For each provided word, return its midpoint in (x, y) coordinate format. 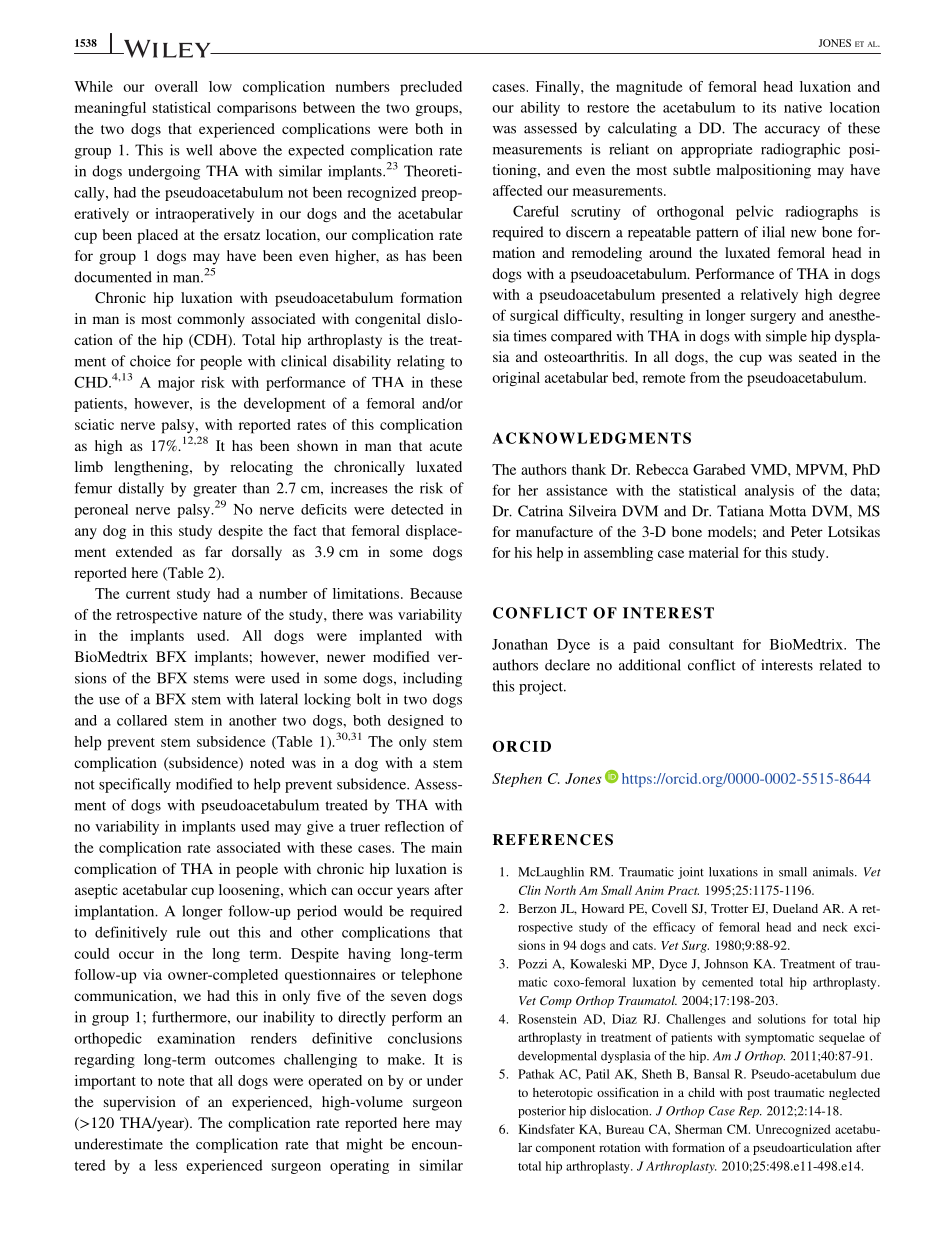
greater (215, 490)
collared (142, 720)
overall (176, 86)
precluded (431, 88)
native (803, 107)
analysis (769, 491)
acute (446, 446)
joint (691, 873)
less (166, 1165)
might (364, 1145)
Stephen (517, 780)
